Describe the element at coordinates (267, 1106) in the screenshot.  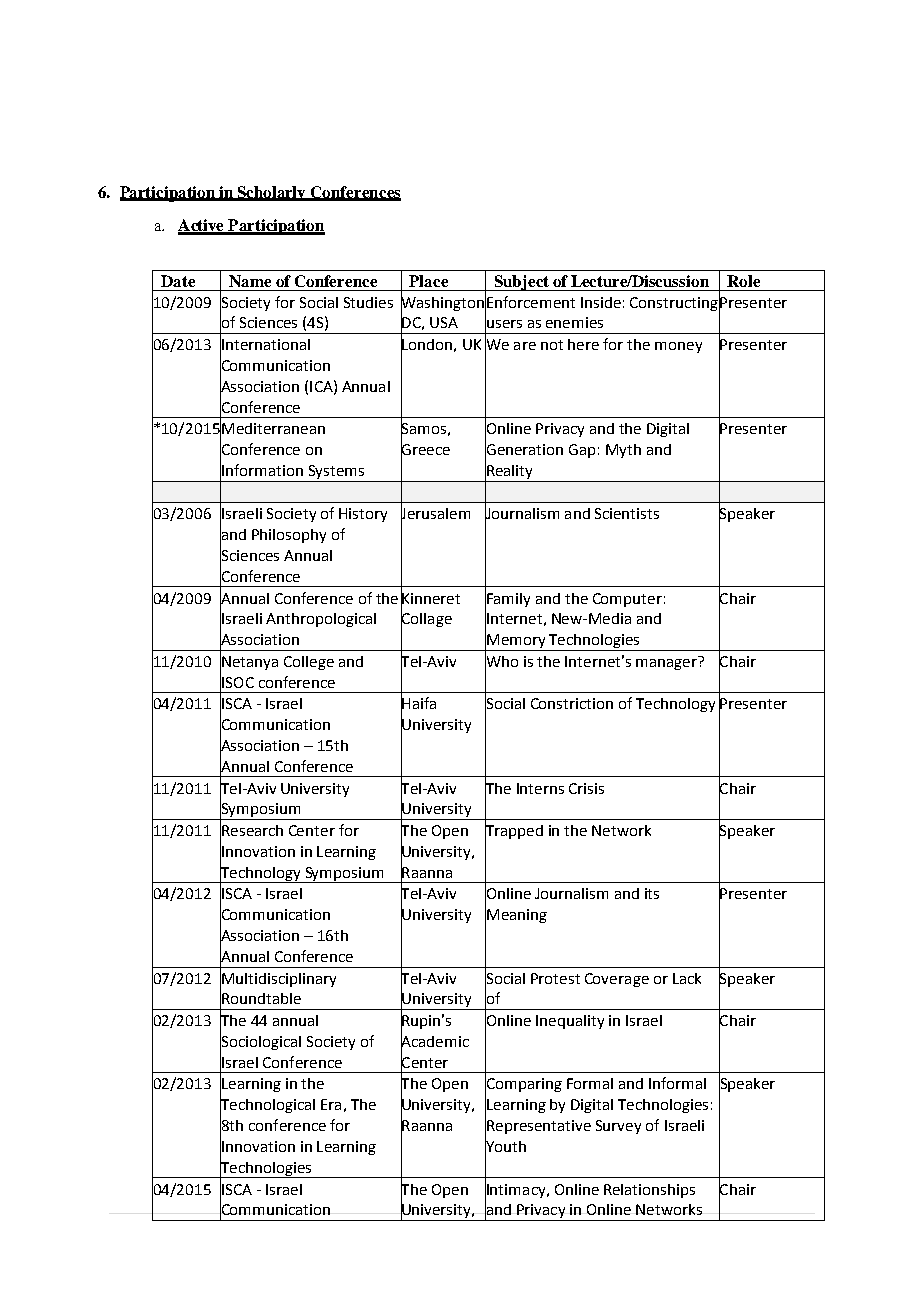
I see `Technological` at that location.
